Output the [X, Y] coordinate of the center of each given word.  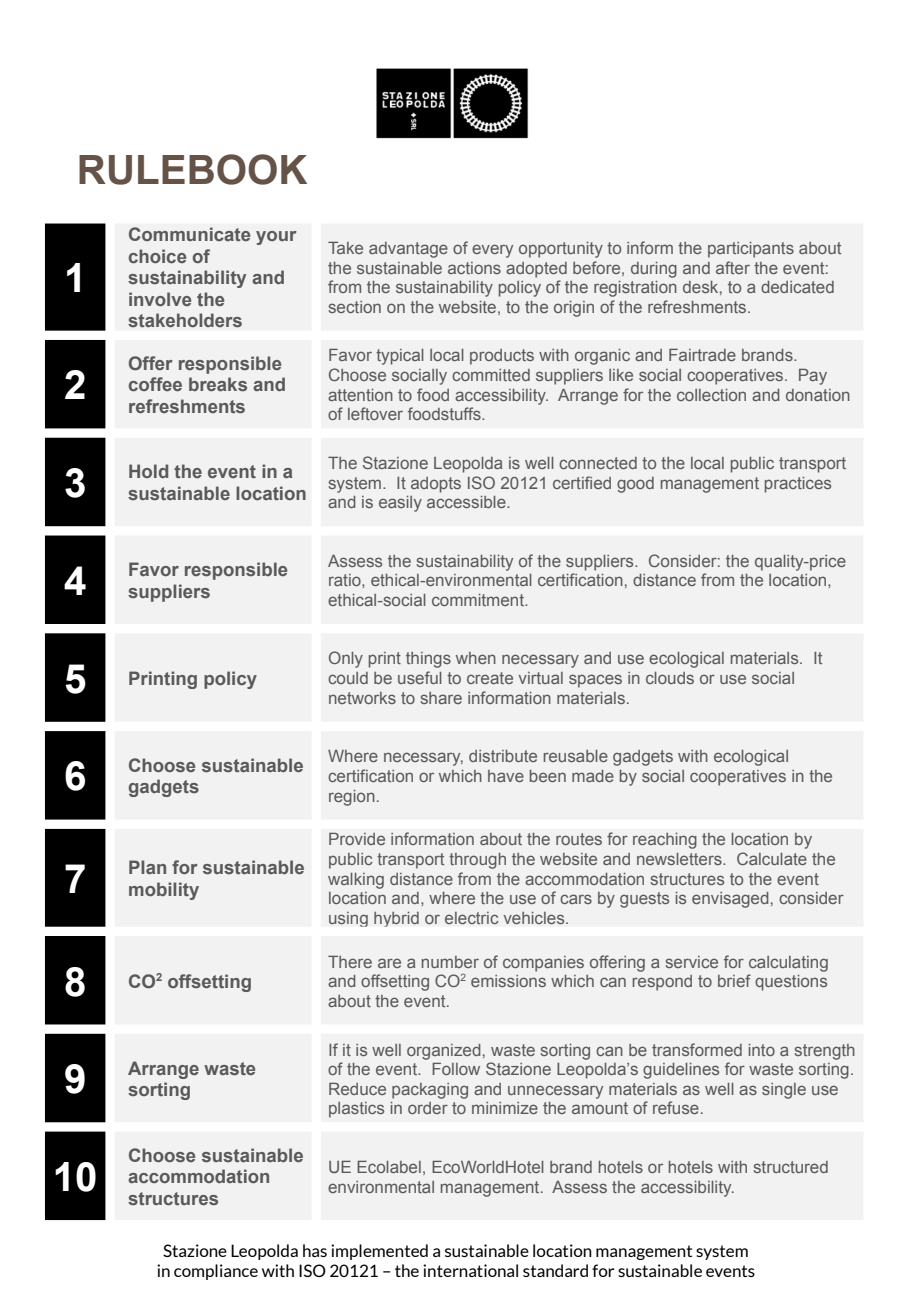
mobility [164, 891]
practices [798, 485]
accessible [467, 502]
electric [472, 918]
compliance [216, 1272]
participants [751, 250]
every [492, 251]
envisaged [730, 900]
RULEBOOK [193, 169]
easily [400, 504]
